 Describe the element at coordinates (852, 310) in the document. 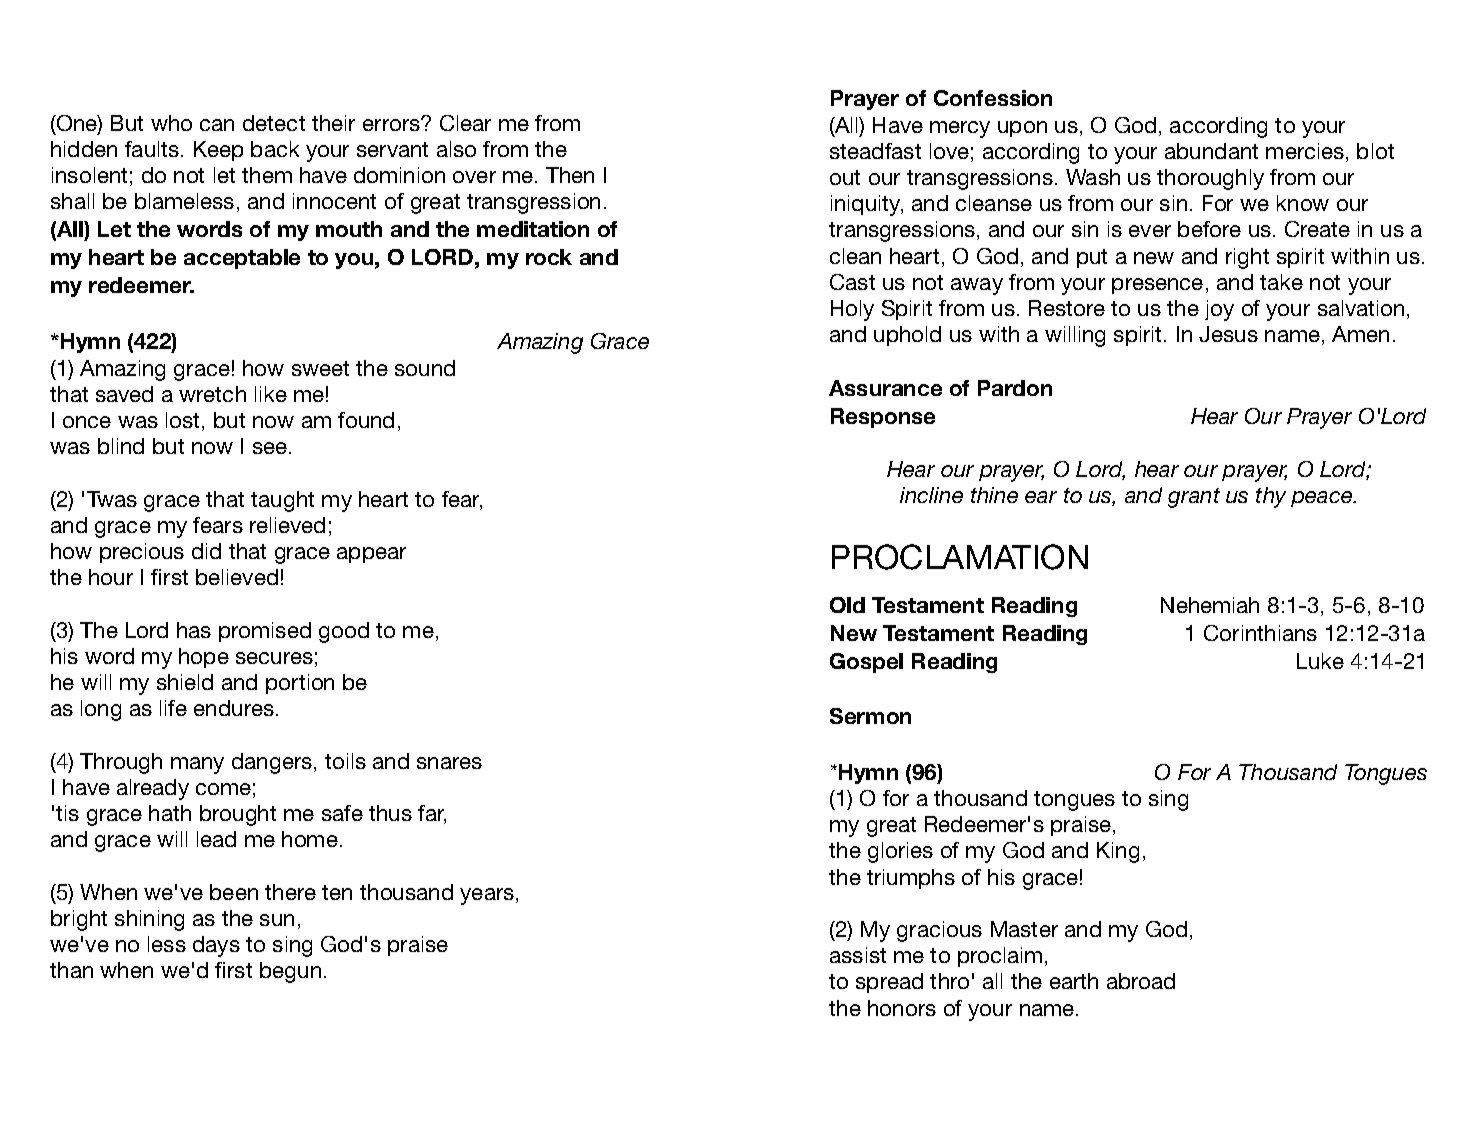

I see `Holy` at that location.
